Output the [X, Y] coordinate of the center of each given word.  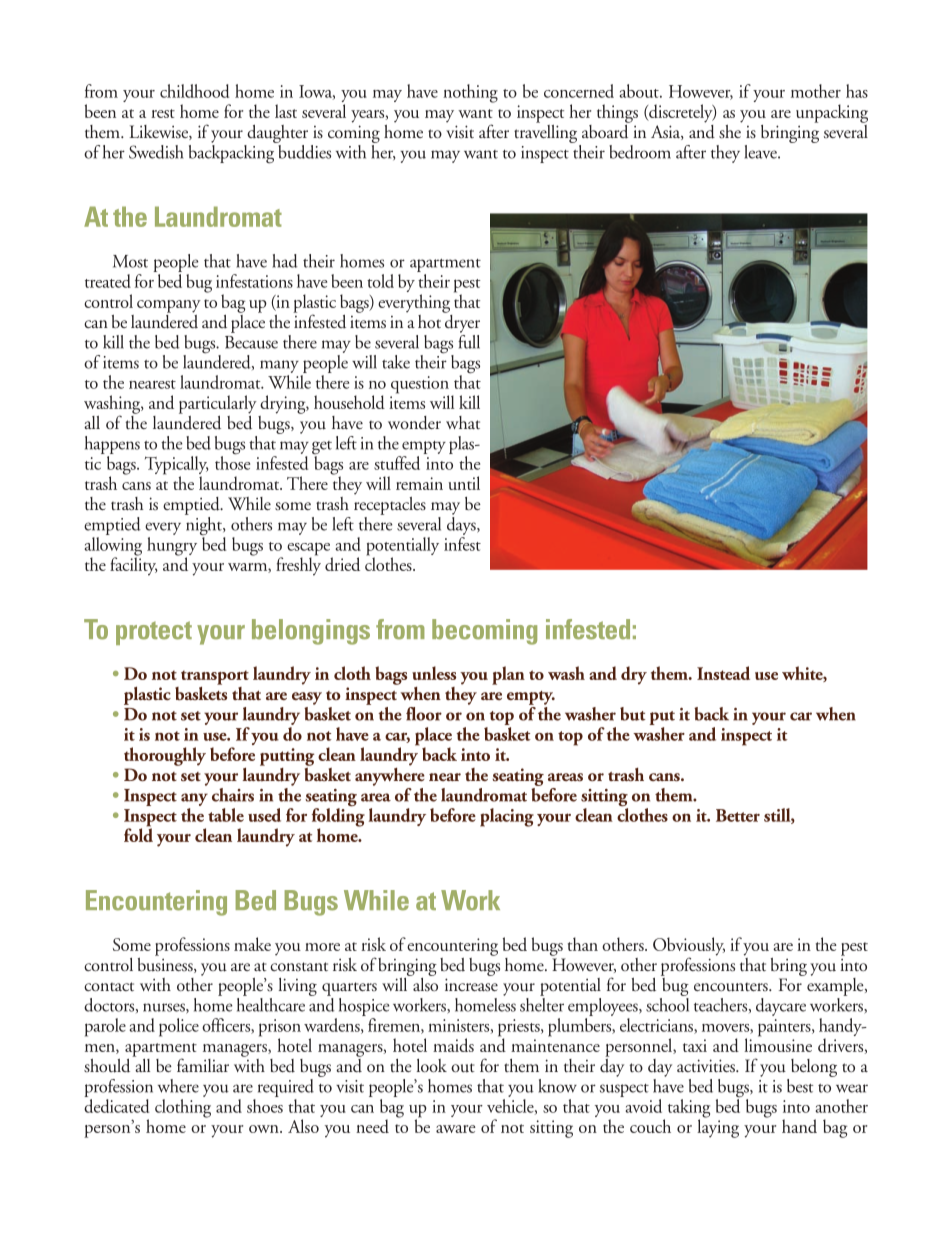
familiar [203, 1065]
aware [456, 1129]
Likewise [159, 132]
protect [154, 633]
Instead [723, 673]
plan [508, 675]
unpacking [832, 113]
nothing [470, 93]
